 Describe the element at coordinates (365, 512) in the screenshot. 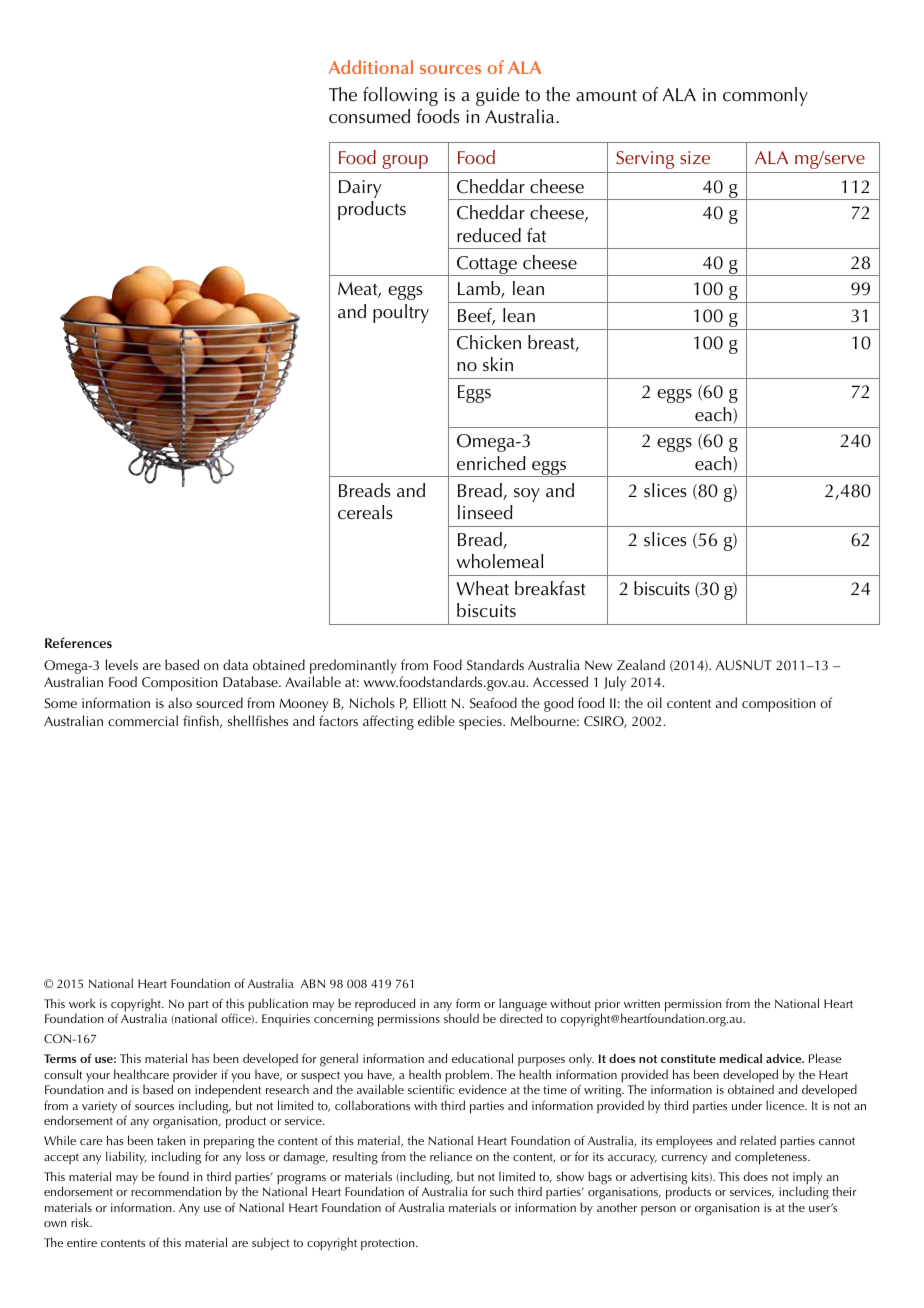

I see `cereals` at that location.
